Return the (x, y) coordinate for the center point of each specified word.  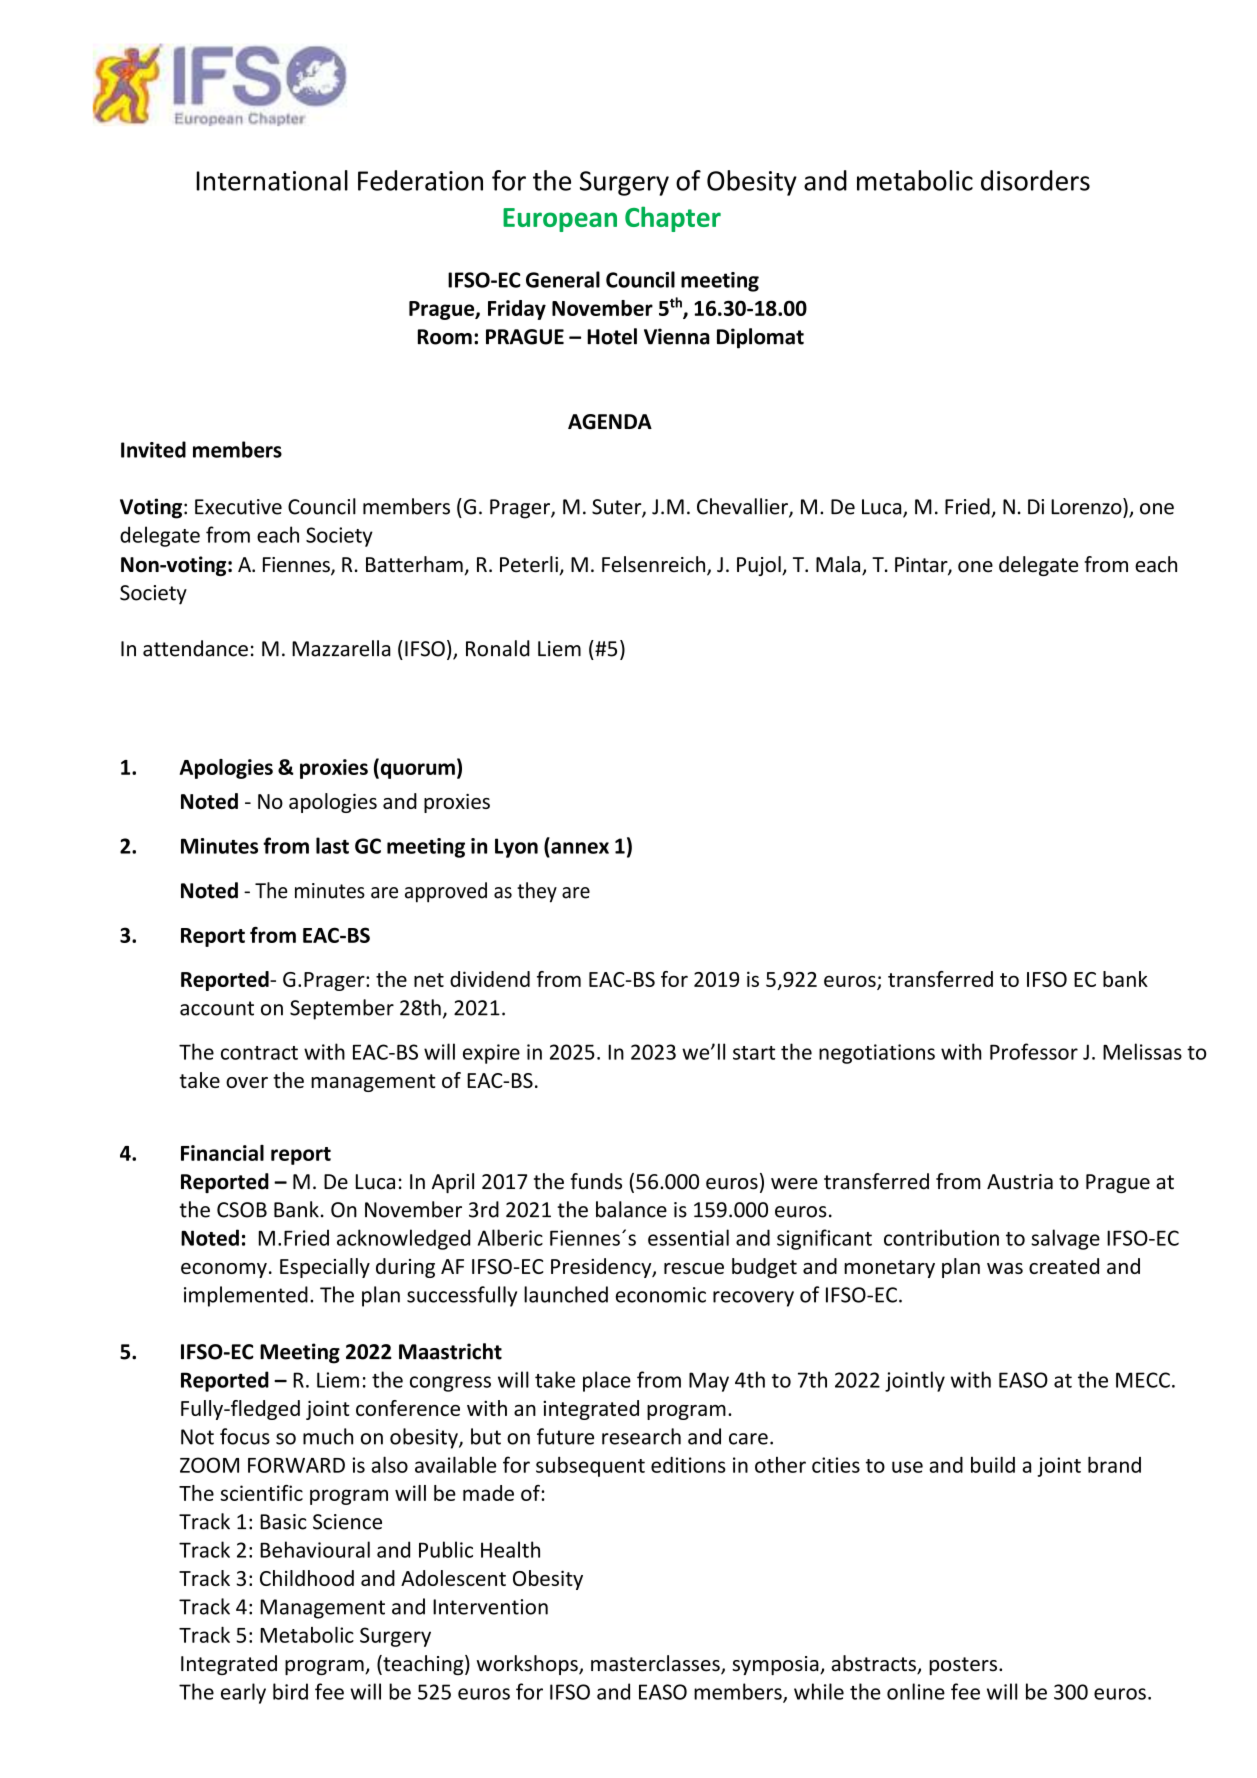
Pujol (760, 566)
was (1005, 1268)
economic (661, 1295)
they (537, 892)
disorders (1035, 180)
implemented (246, 1296)
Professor (1034, 1051)
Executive (238, 507)
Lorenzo (1087, 506)
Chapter (673, 219)
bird (290, 1691)
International (272, 180)
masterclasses (656, 1664)
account (217, 1008)
